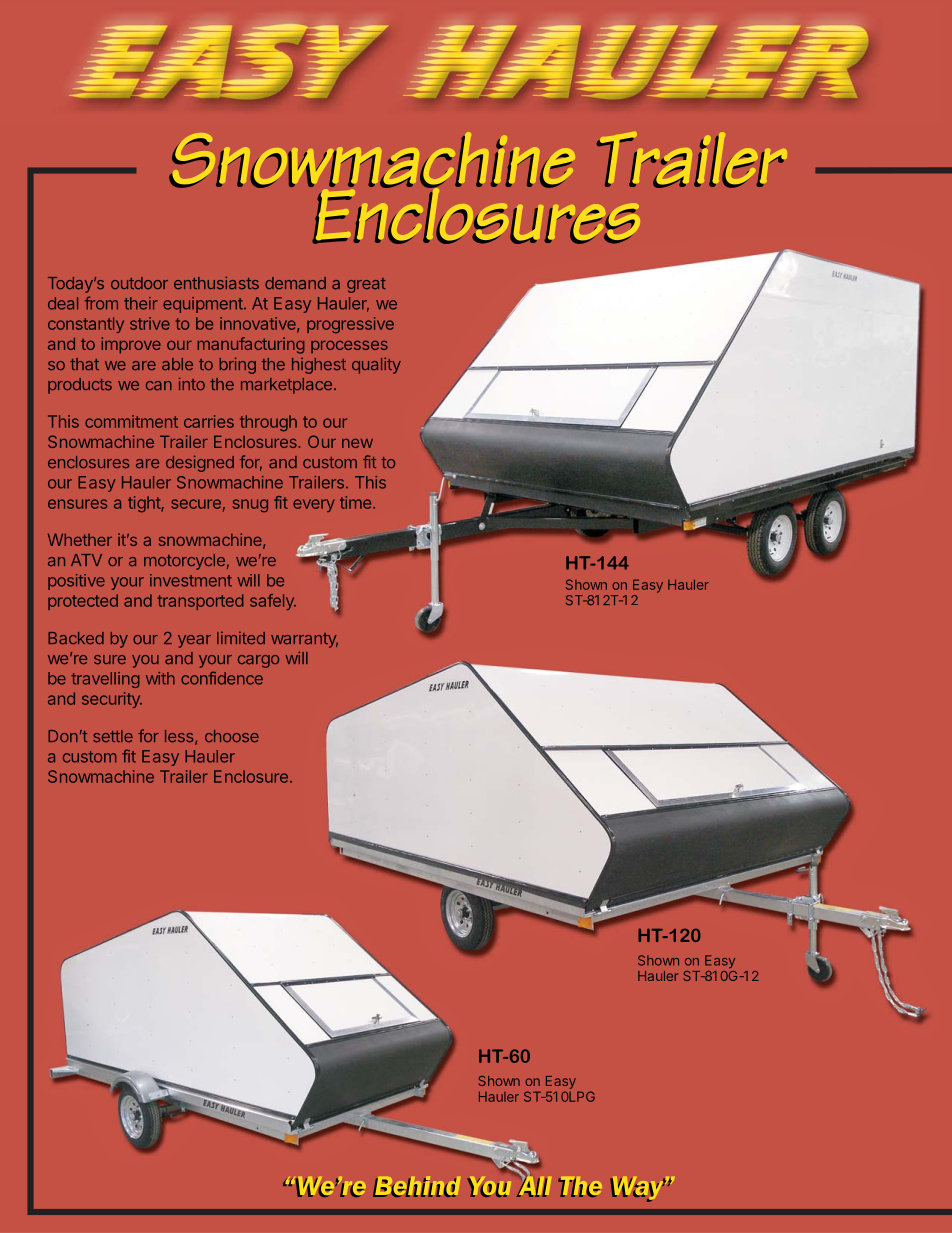 Image resolution: width=952 pixels, height=1233 pixels. What do you see at coordinates (357, 443) in the image?
I see `new` at bounding box center [357, 443].
